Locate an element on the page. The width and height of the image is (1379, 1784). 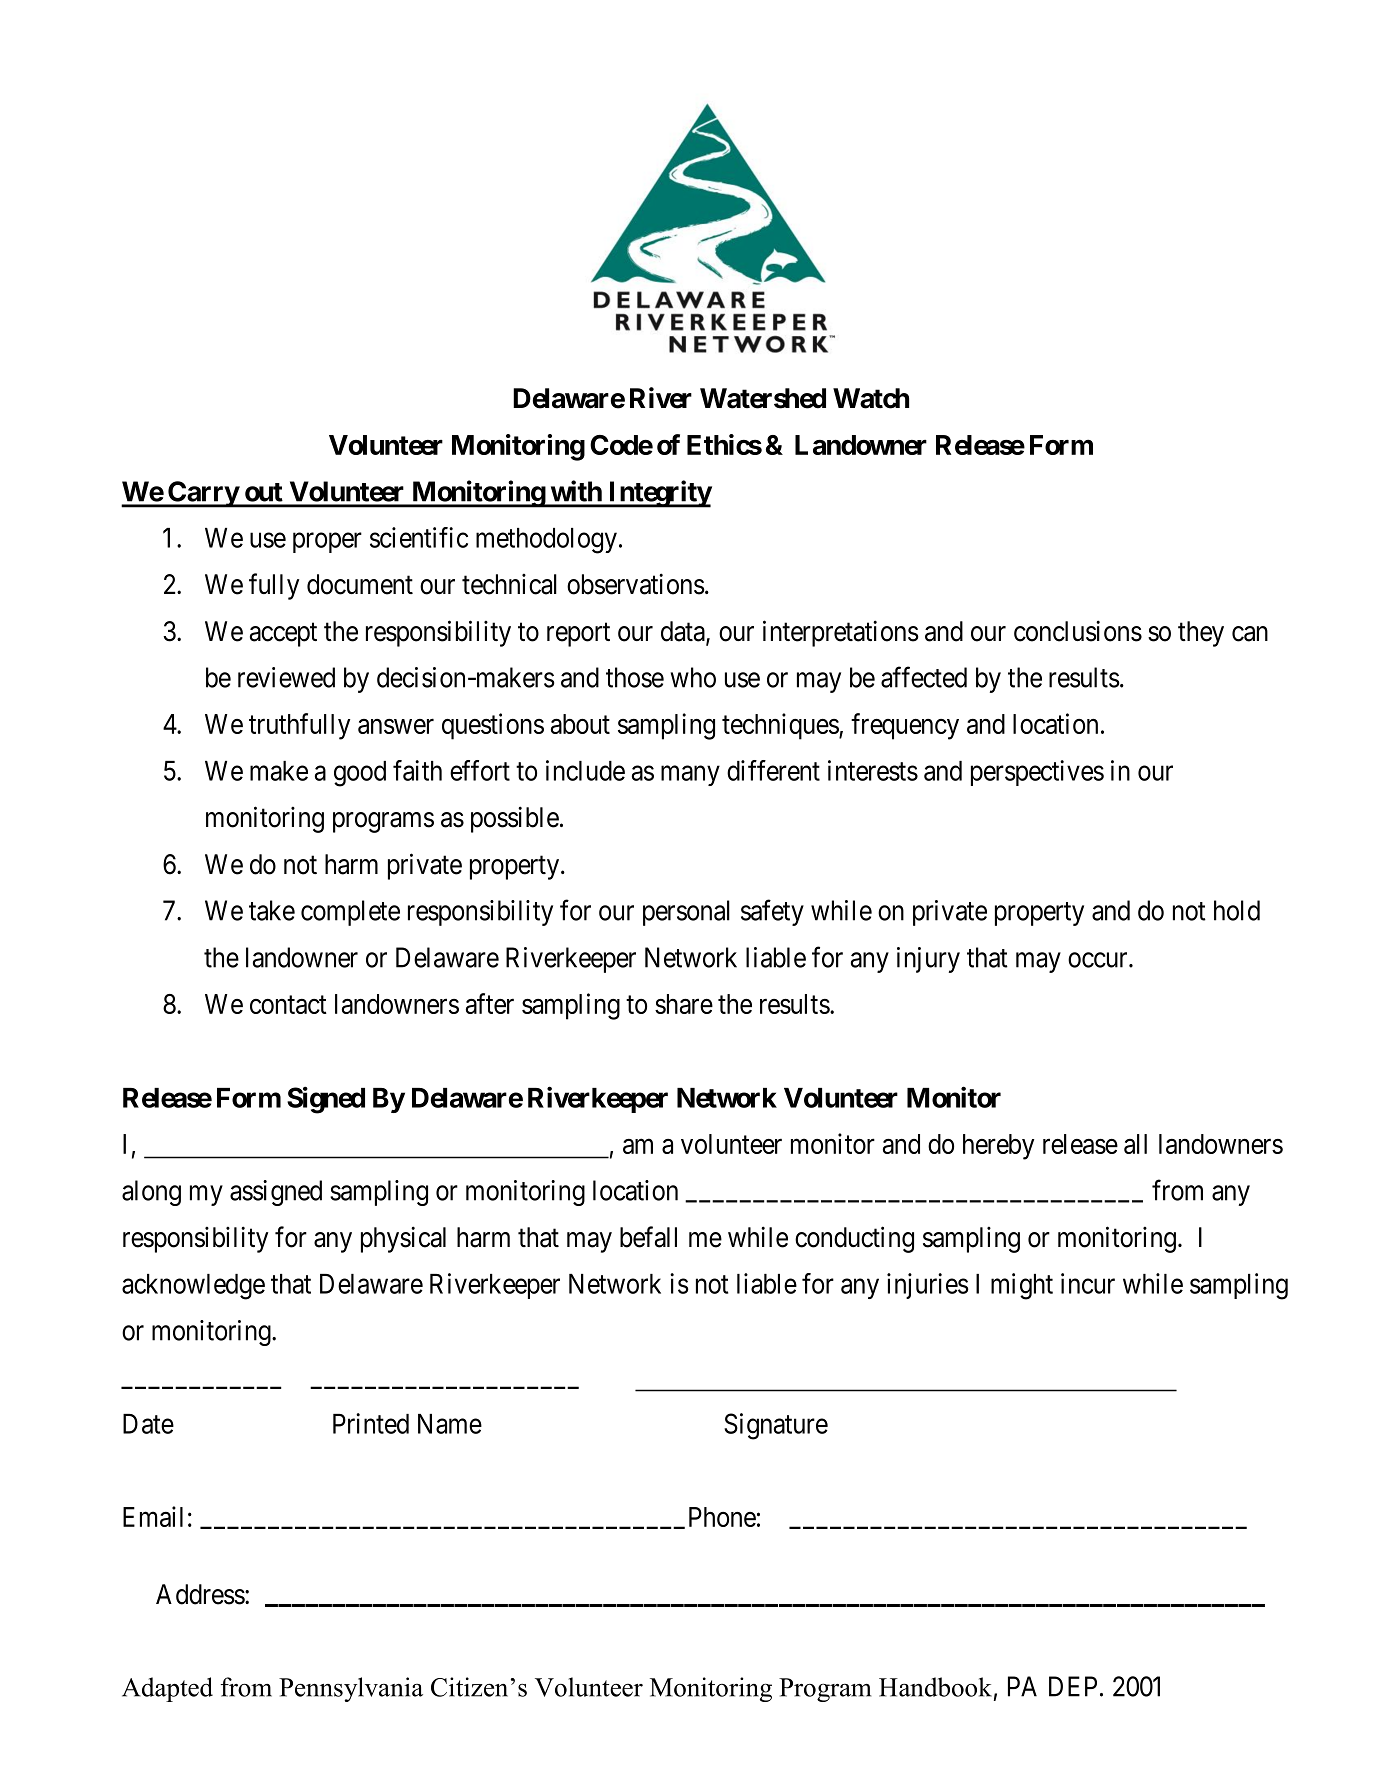
take is located at coordinates (272, 910).
